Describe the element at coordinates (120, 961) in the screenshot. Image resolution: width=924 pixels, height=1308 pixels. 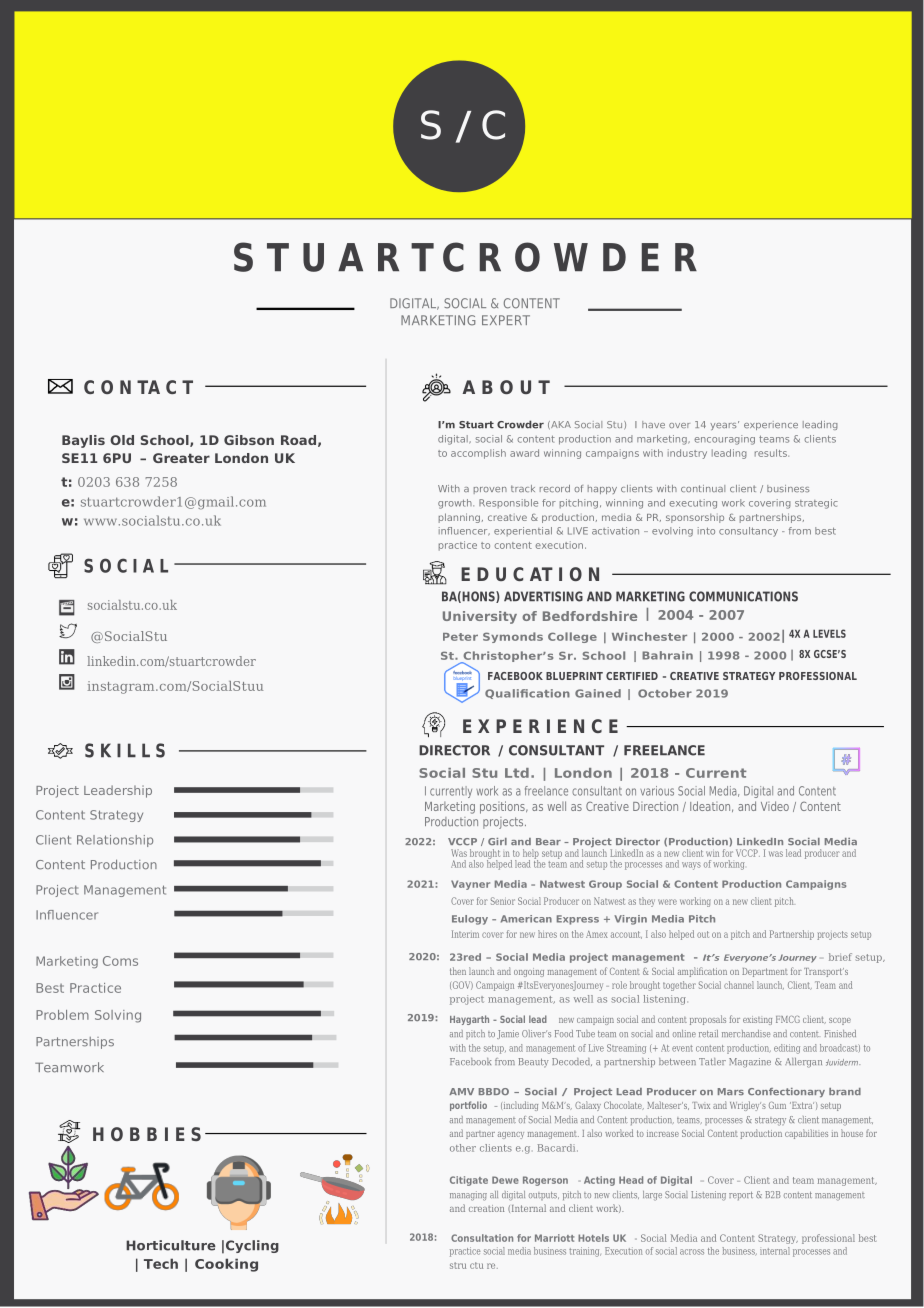
I see `Coms` at that location.
